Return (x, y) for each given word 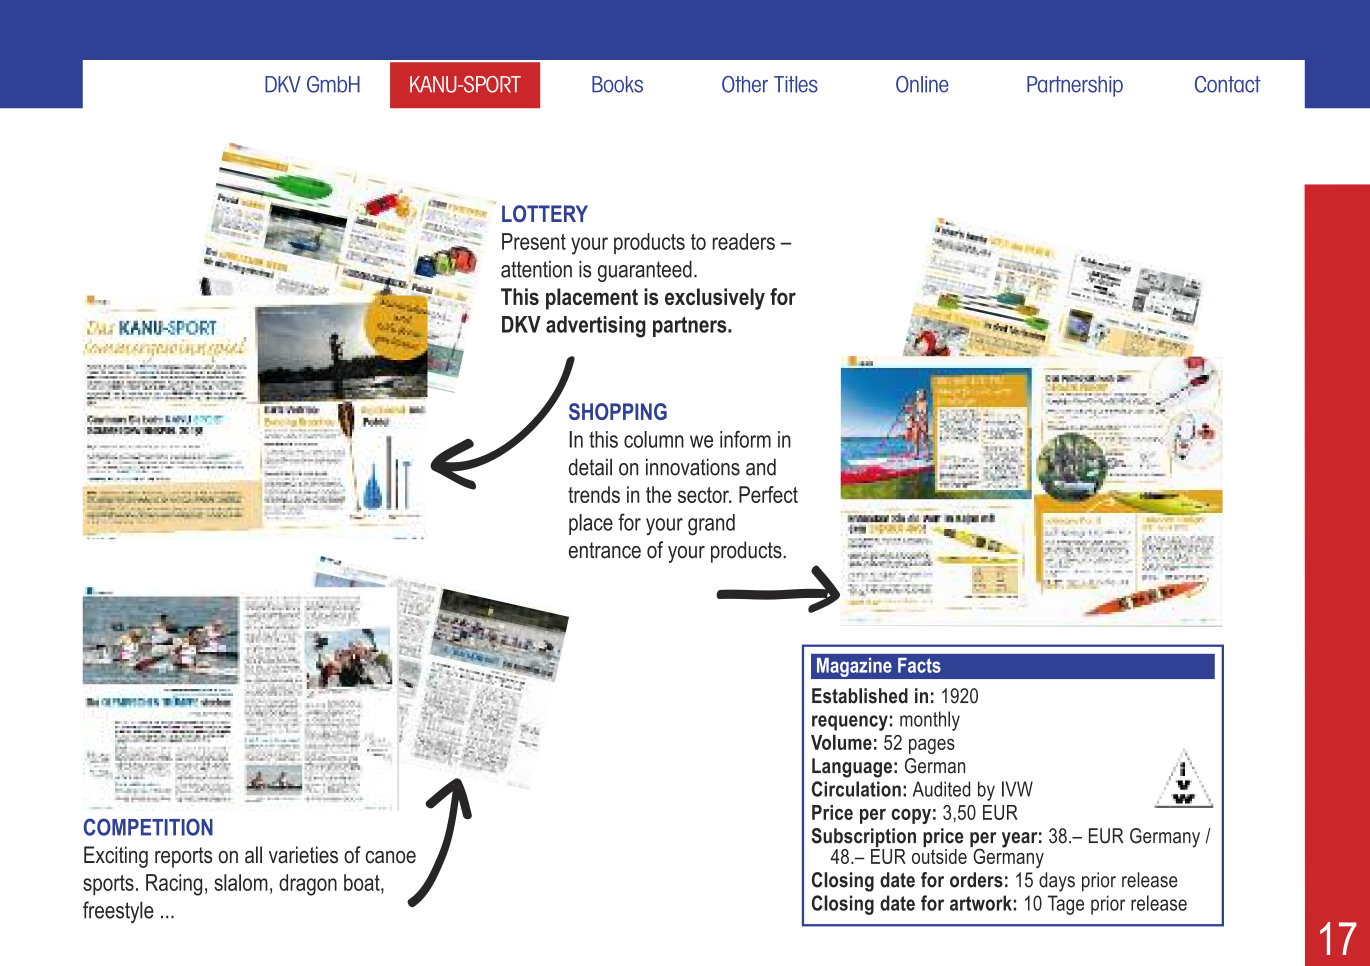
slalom (241, 882)
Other (745, 84)
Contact (1228, 84)
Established (860, 696)
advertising (596, 327)
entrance (605, 550)
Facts (919, 665)
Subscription (863, 839)
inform (745, 439)
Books (617, 84)
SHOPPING (618, 411)
